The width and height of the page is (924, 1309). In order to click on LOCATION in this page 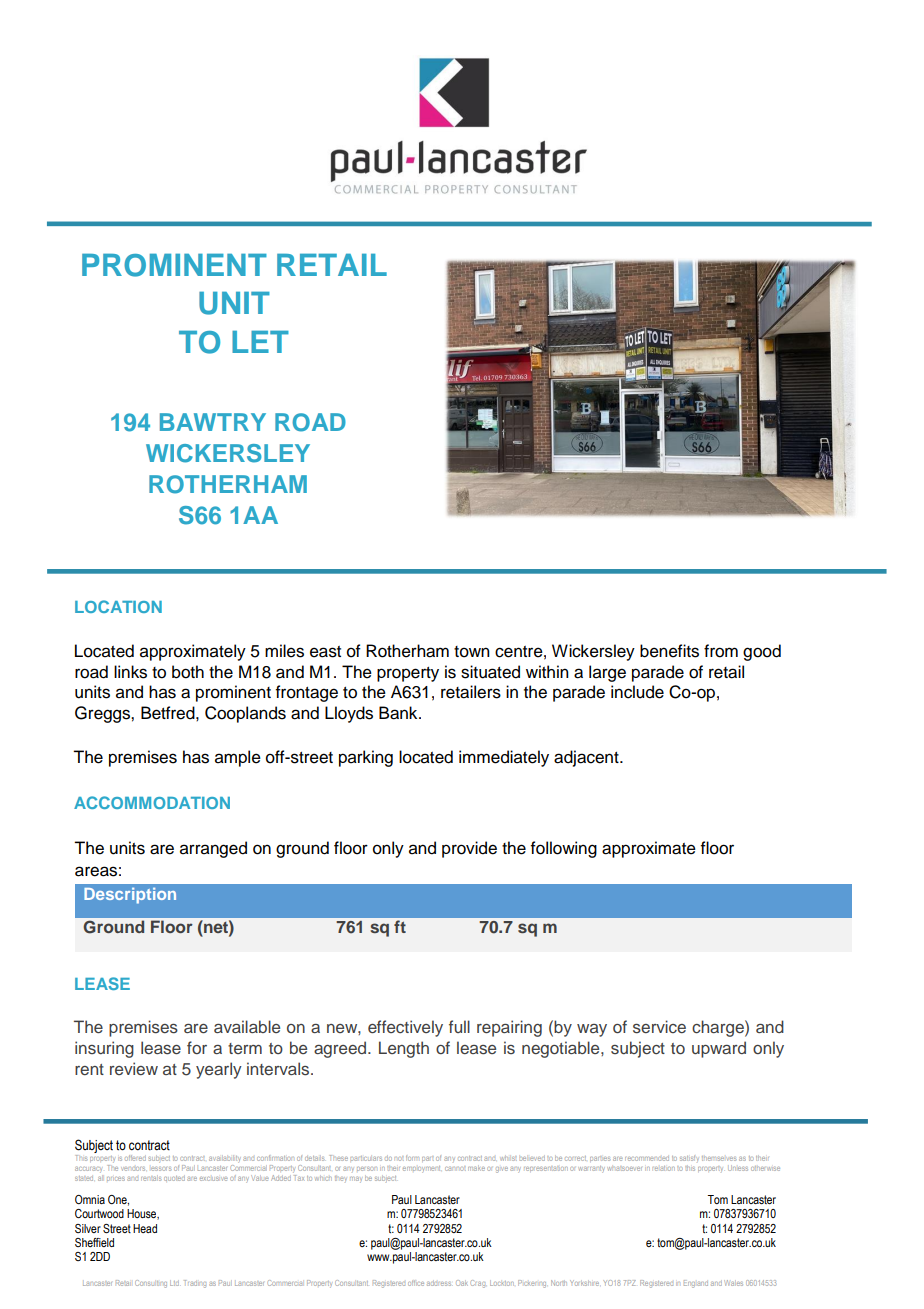, I will do `click(118, 606)`.
